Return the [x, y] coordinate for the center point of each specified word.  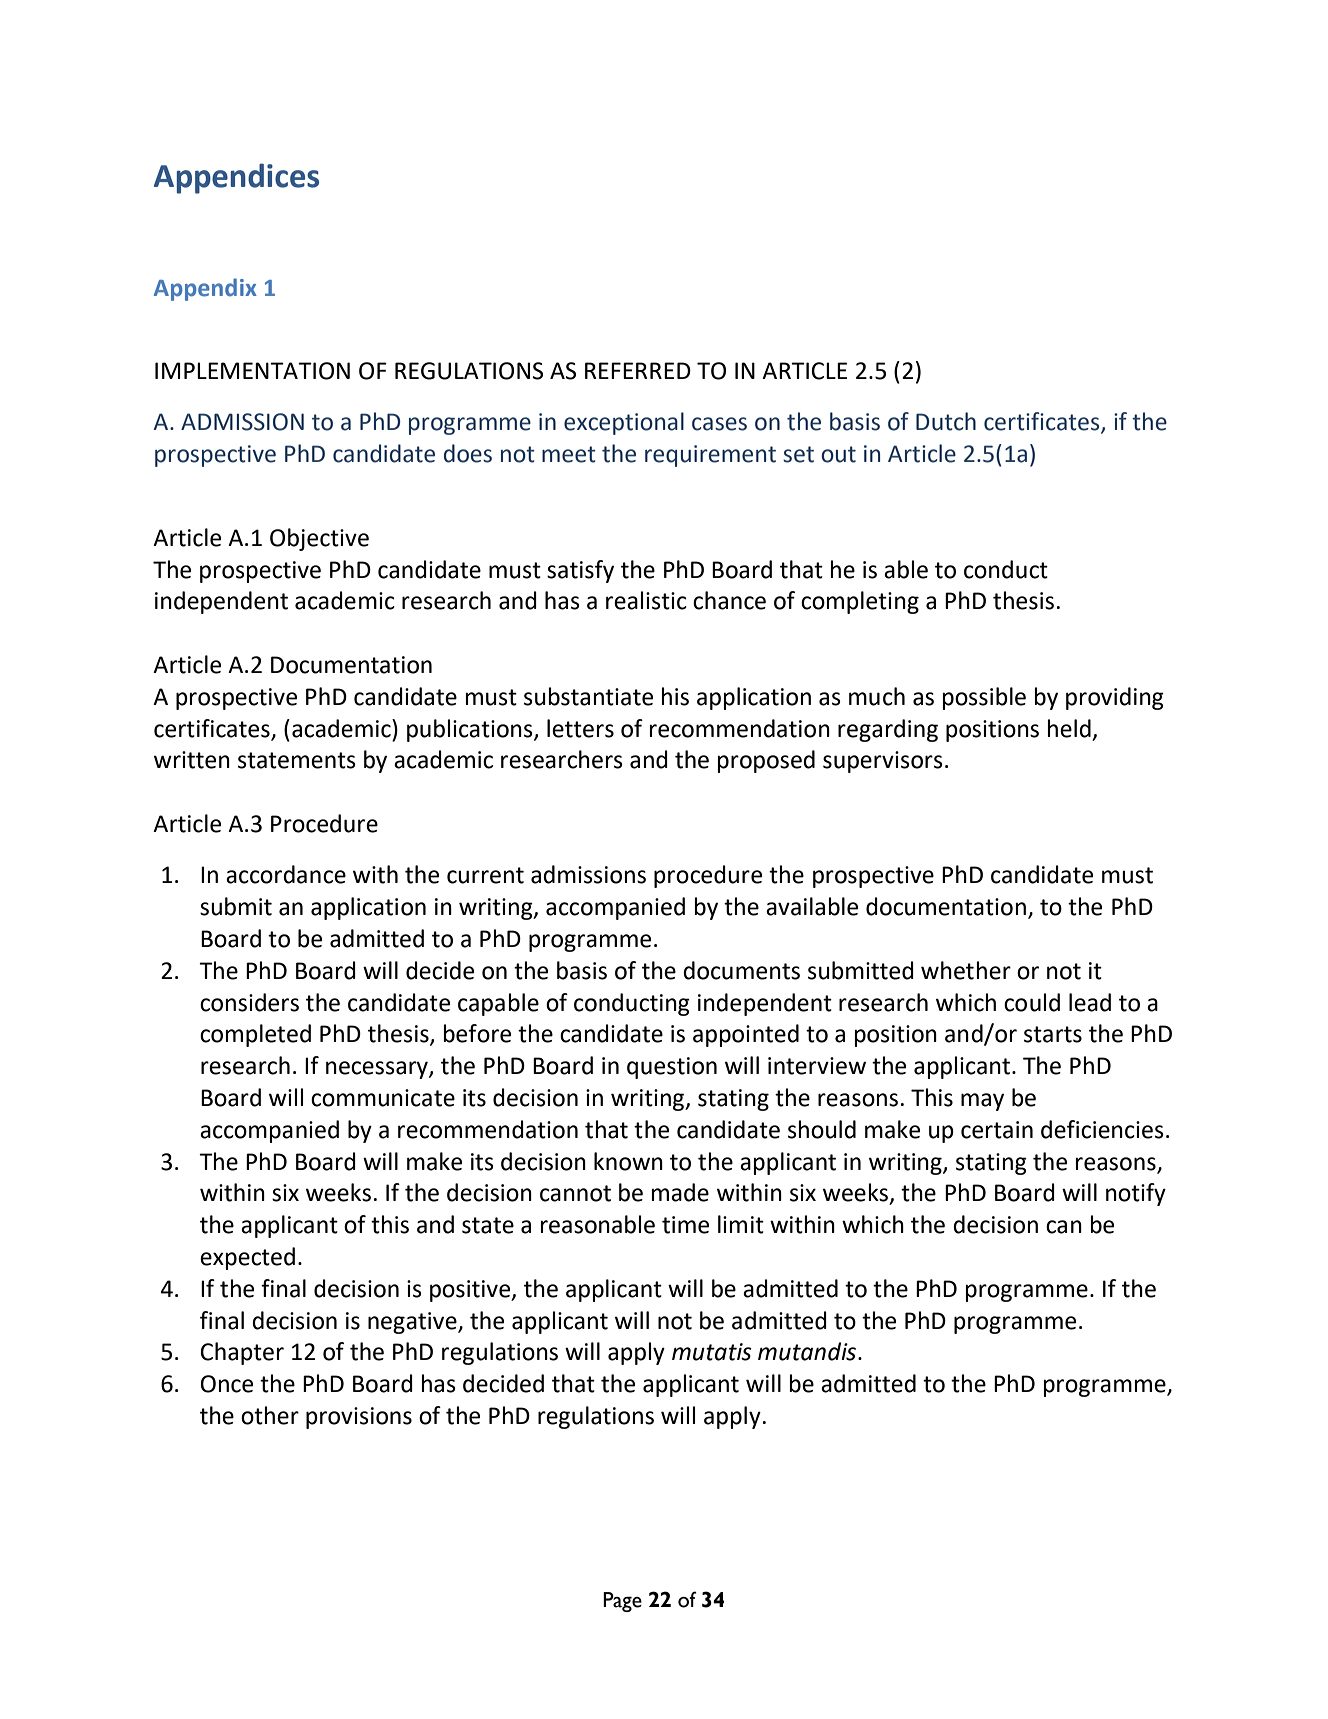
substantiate [588, 696]
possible [984, 698]
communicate [383, 1098]
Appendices [236, 178]
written [192, 760]
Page [622, 1602]
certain [997, 1130]
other [270, 1415]
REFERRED [638, 370]
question [672, 1068]
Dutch [946, 421]
